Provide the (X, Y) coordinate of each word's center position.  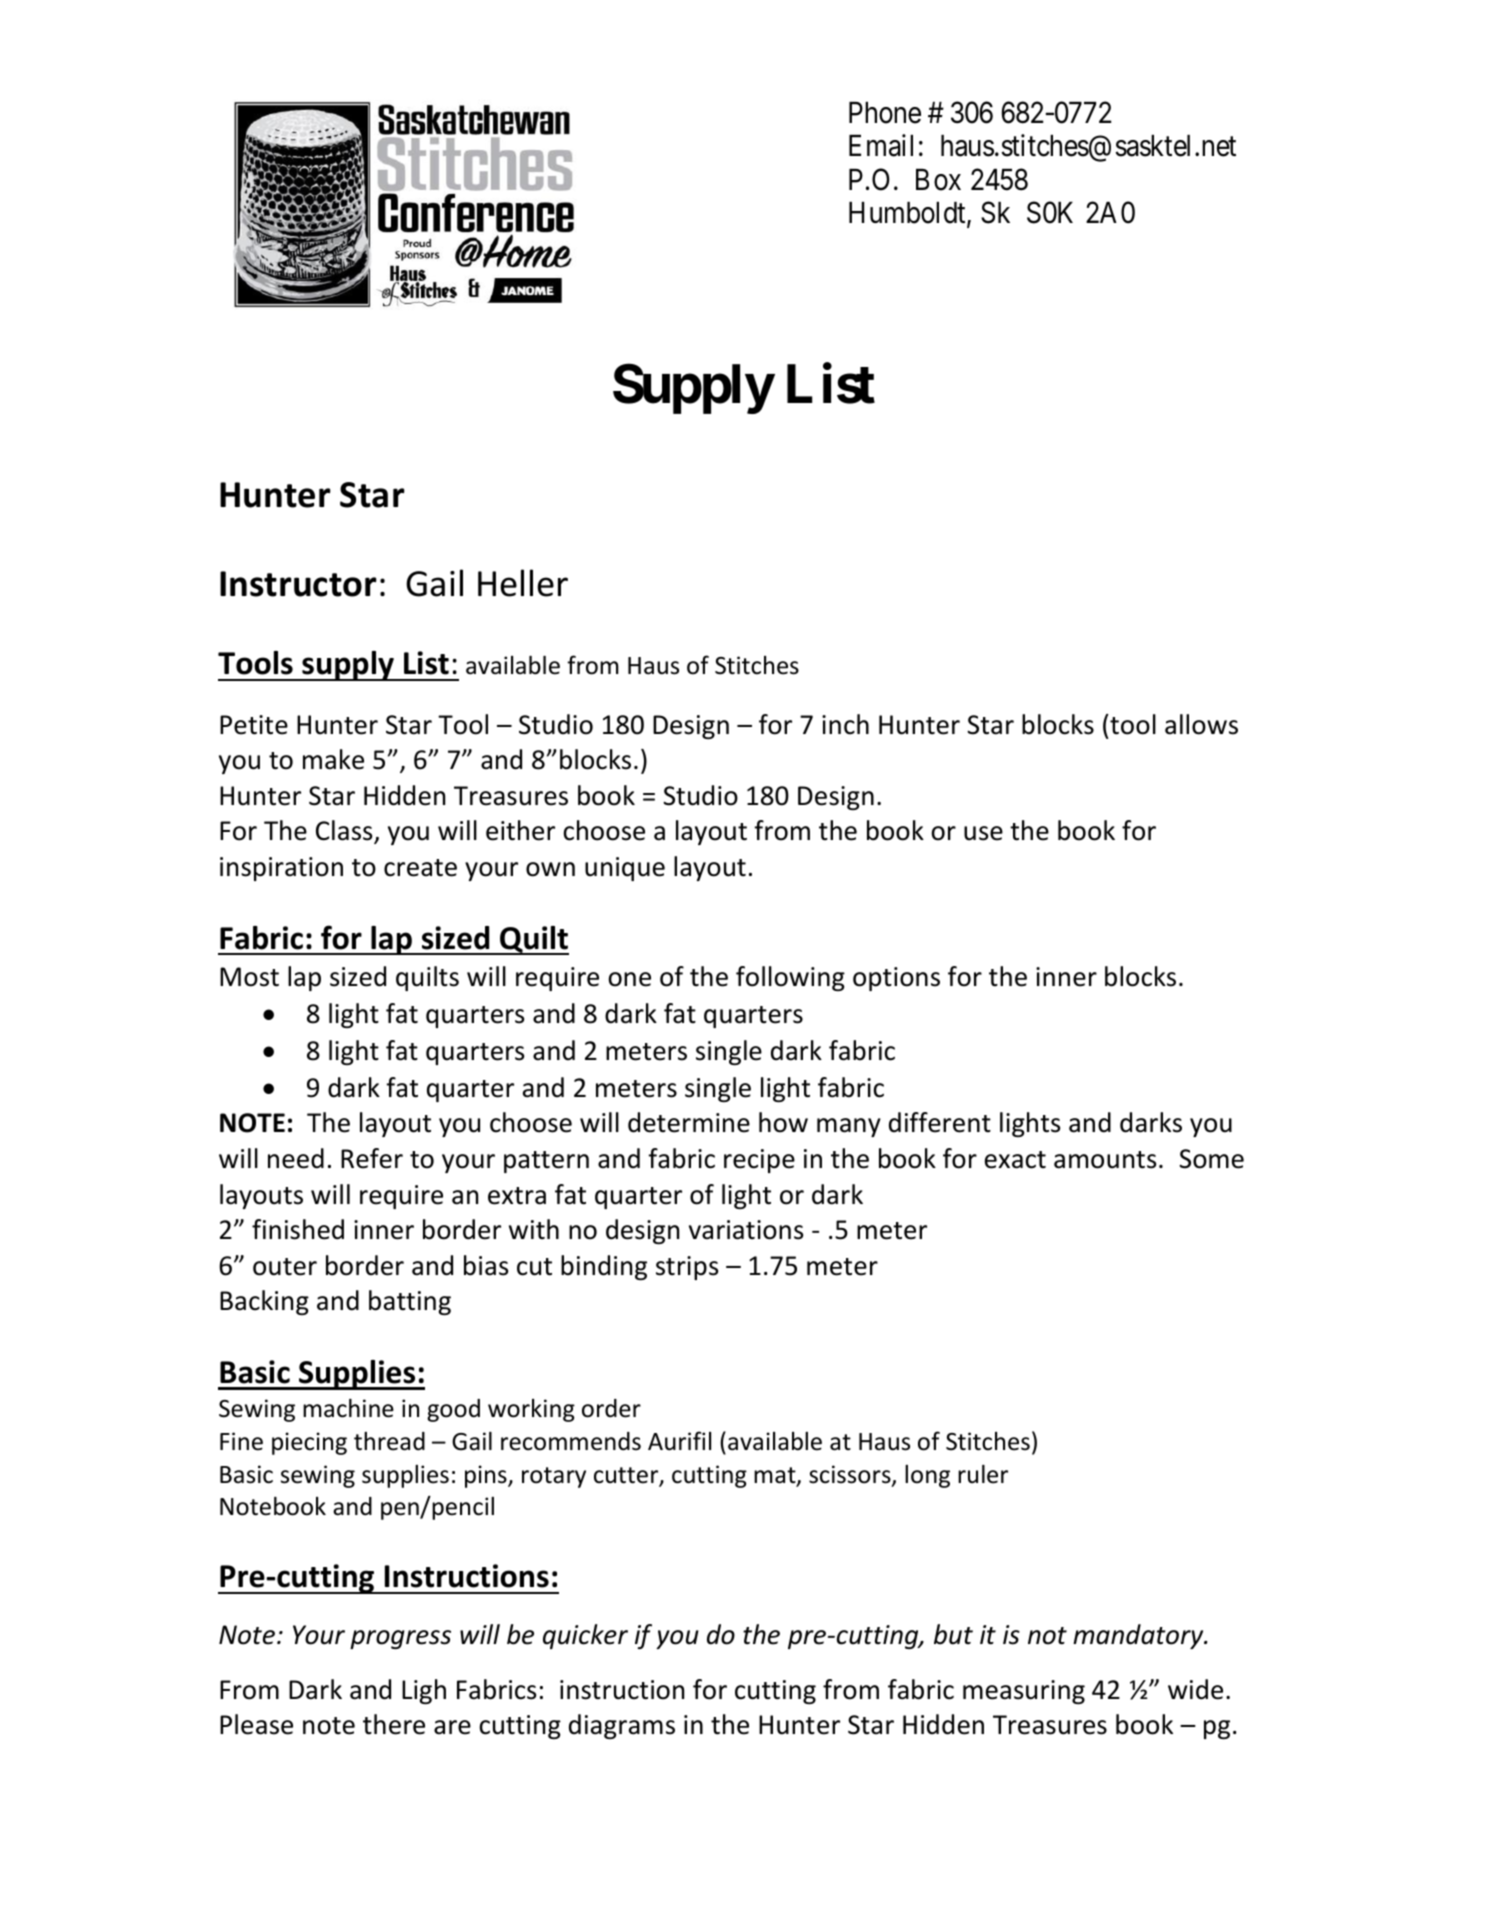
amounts (1105, 1160)
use (983, 833)
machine (348, 1408)
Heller (523, 583)
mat (776, 1476)
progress (400, 1639)
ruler (983, 1474)
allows (1201, 724)
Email (881, 145)
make (333, 759)
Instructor (298, 584)
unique (625, 869)
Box (938, 180)
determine (689, 1122)
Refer (372, 1158)
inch (845, 724)
